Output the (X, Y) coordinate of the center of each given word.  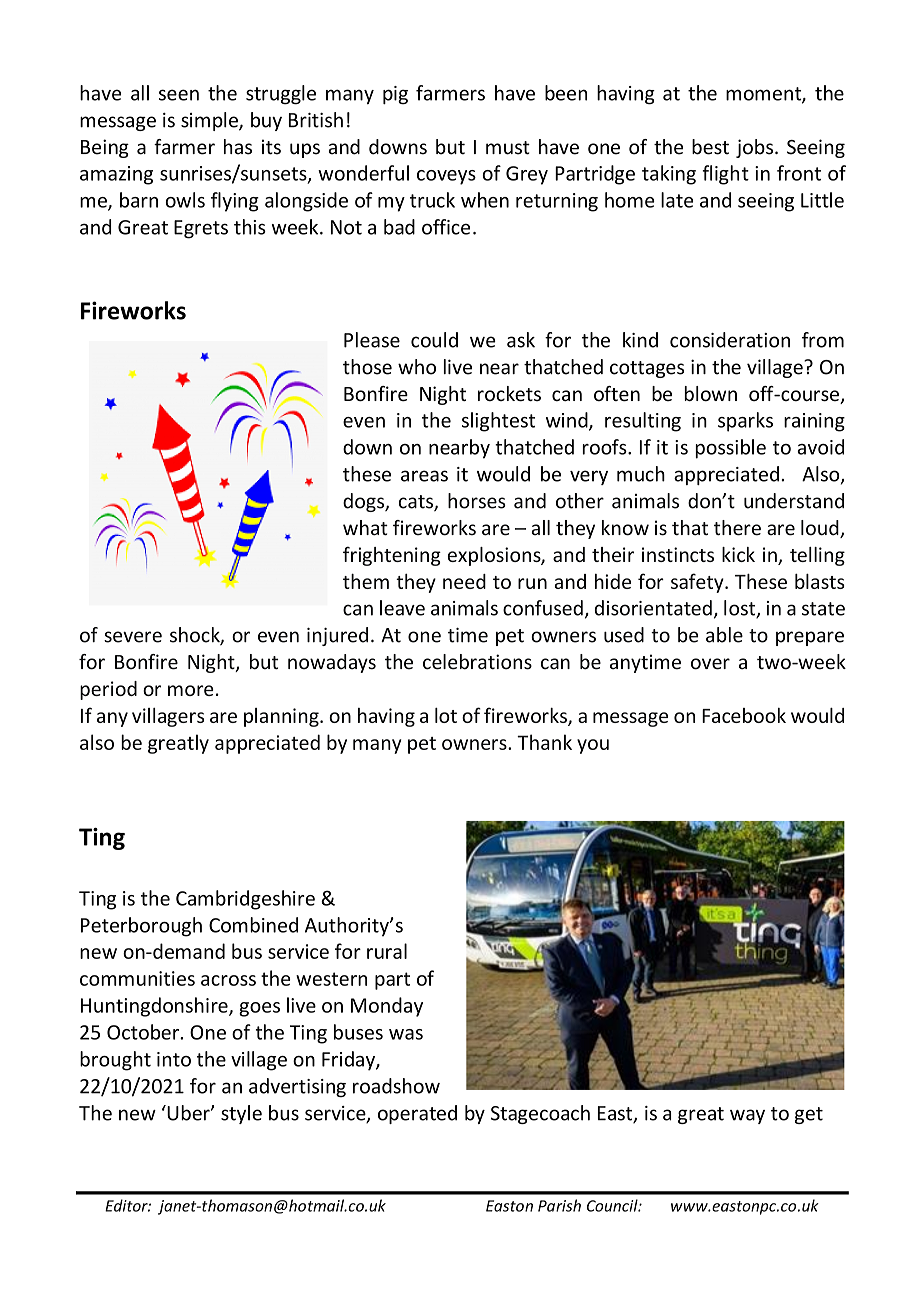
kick (738, 554)
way (747, 1116)
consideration (730, 340)
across (228, 980)
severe (133, 637)
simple (210, 121)
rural (387, 951)
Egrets (201, 229)
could (434, 340)
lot (446, 715)
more (191, 690)
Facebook (744, 715)
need (464, 581)
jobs (756, 148)
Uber (188, 1113)
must (508, 148)
